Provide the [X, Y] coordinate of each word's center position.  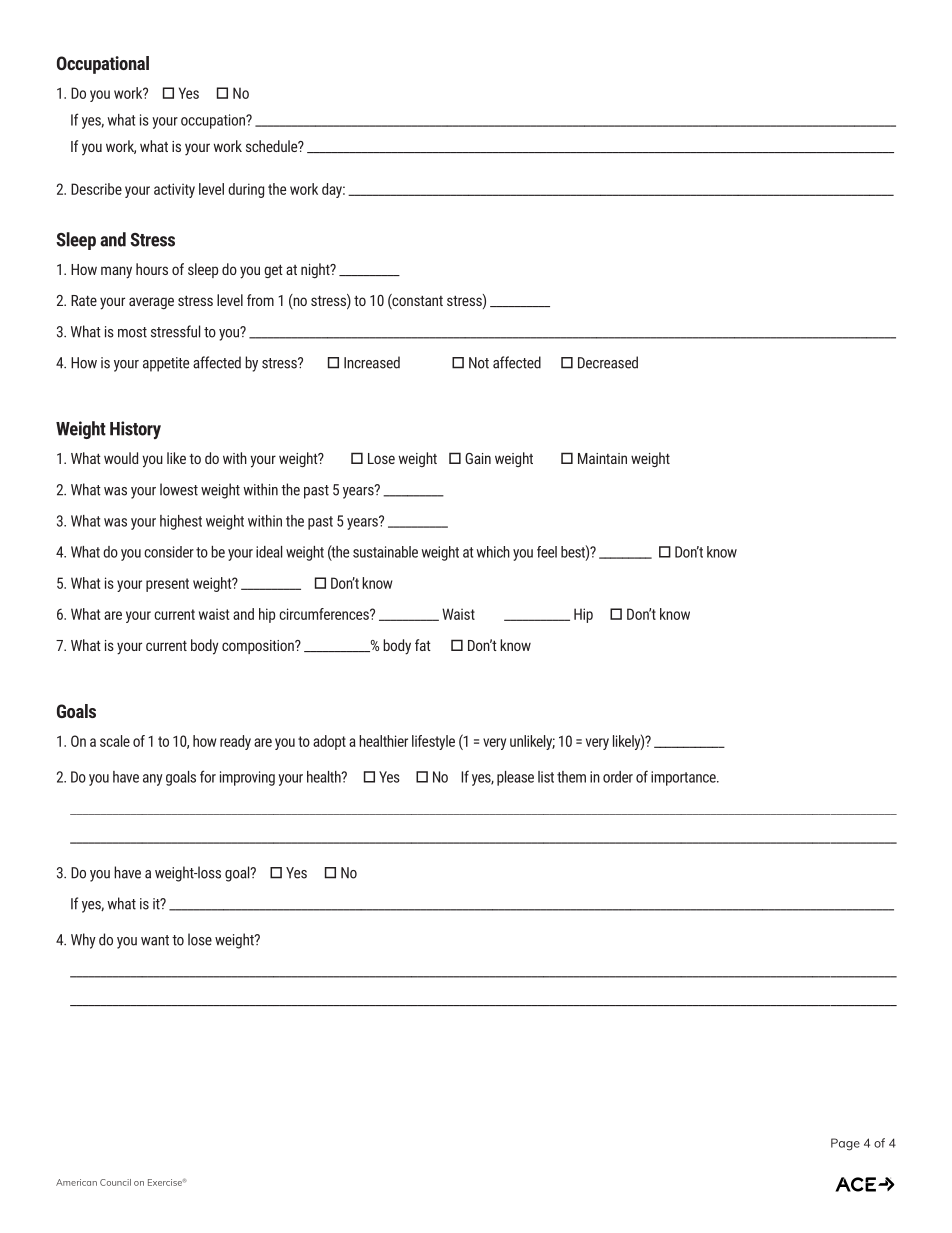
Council [115, 1182]
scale [115, 741]
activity [174, 190]
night [316, 270]
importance [684, 778]
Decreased [608, 362]
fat [423, 645]
